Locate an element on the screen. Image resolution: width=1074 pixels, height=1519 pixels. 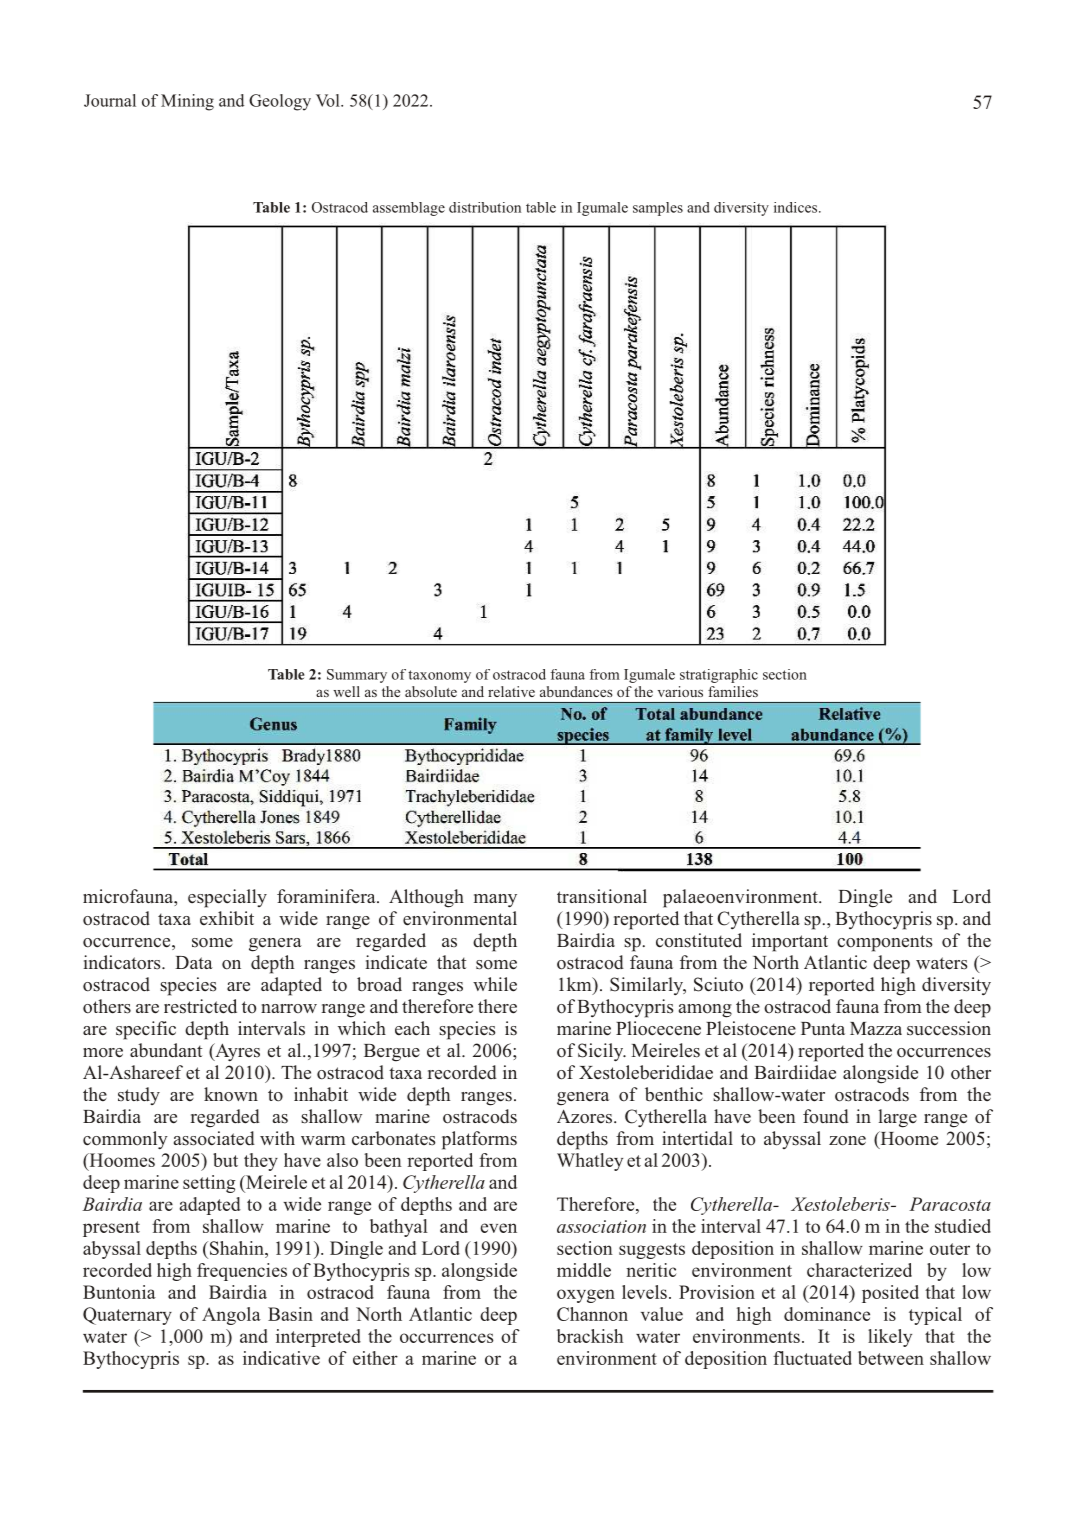
brackish is located at coordinates (590, 1336).
